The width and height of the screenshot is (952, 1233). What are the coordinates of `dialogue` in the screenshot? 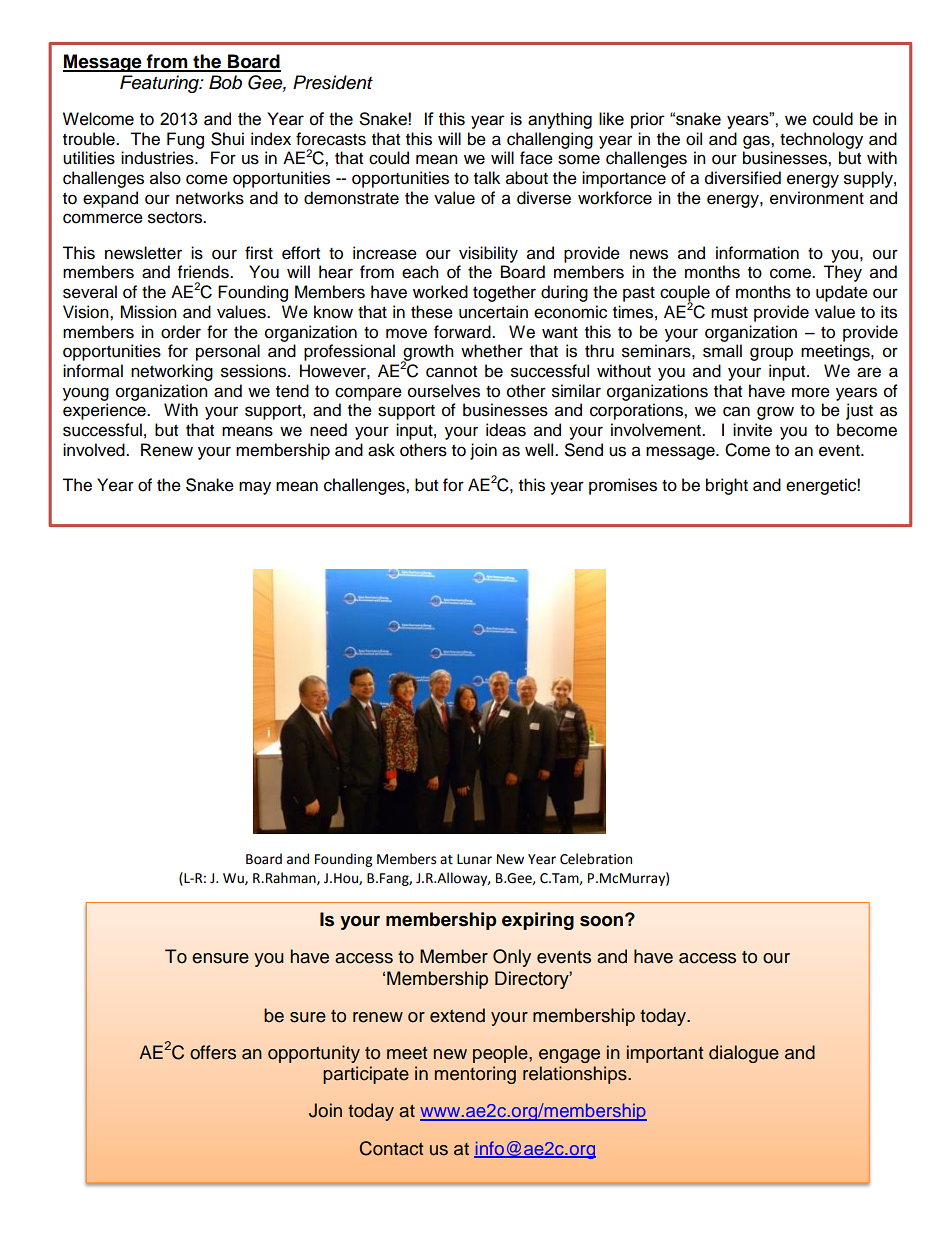 It's located at (744, 1054).
